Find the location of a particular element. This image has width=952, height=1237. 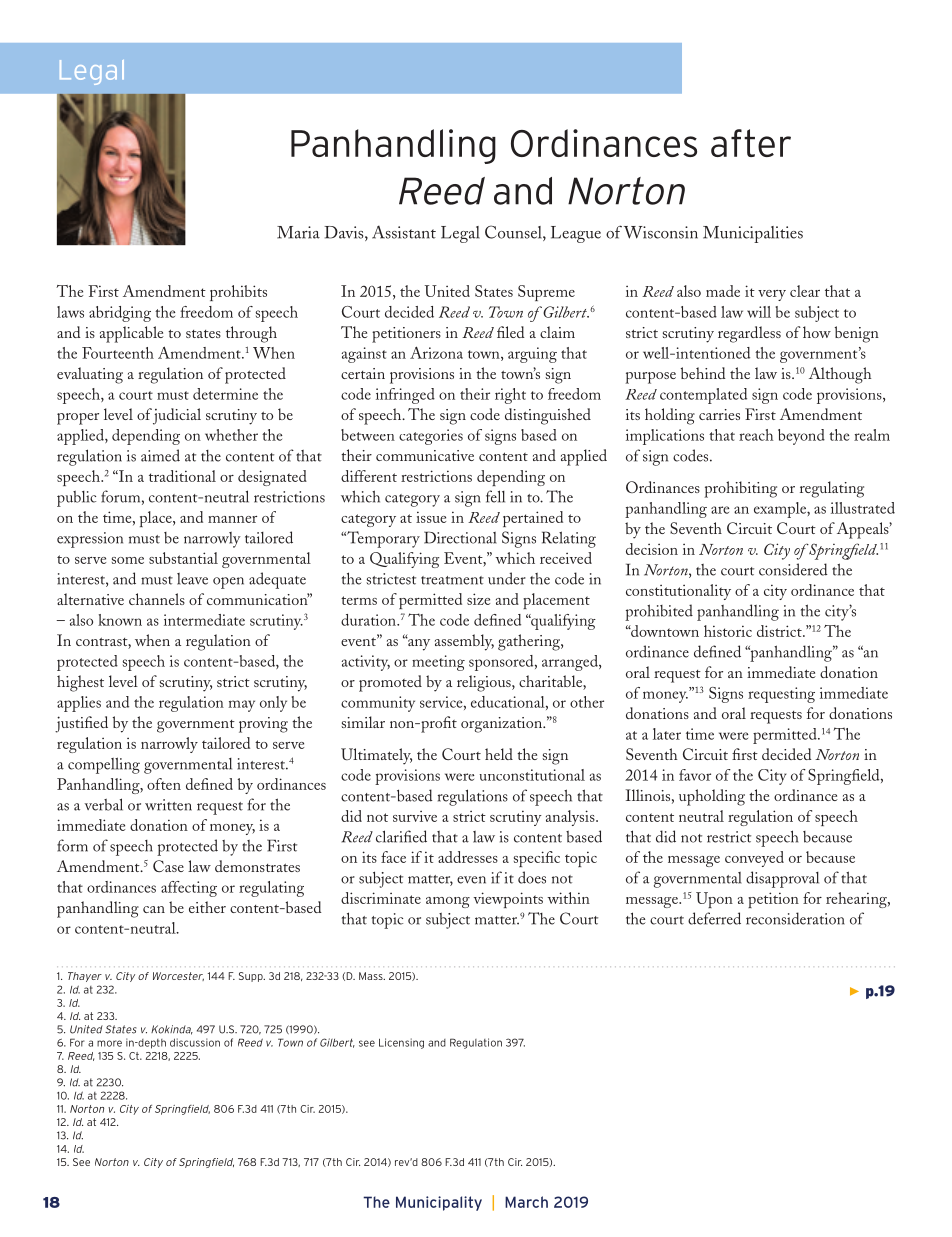

Municipality is located at coordinates (439, 1203).
